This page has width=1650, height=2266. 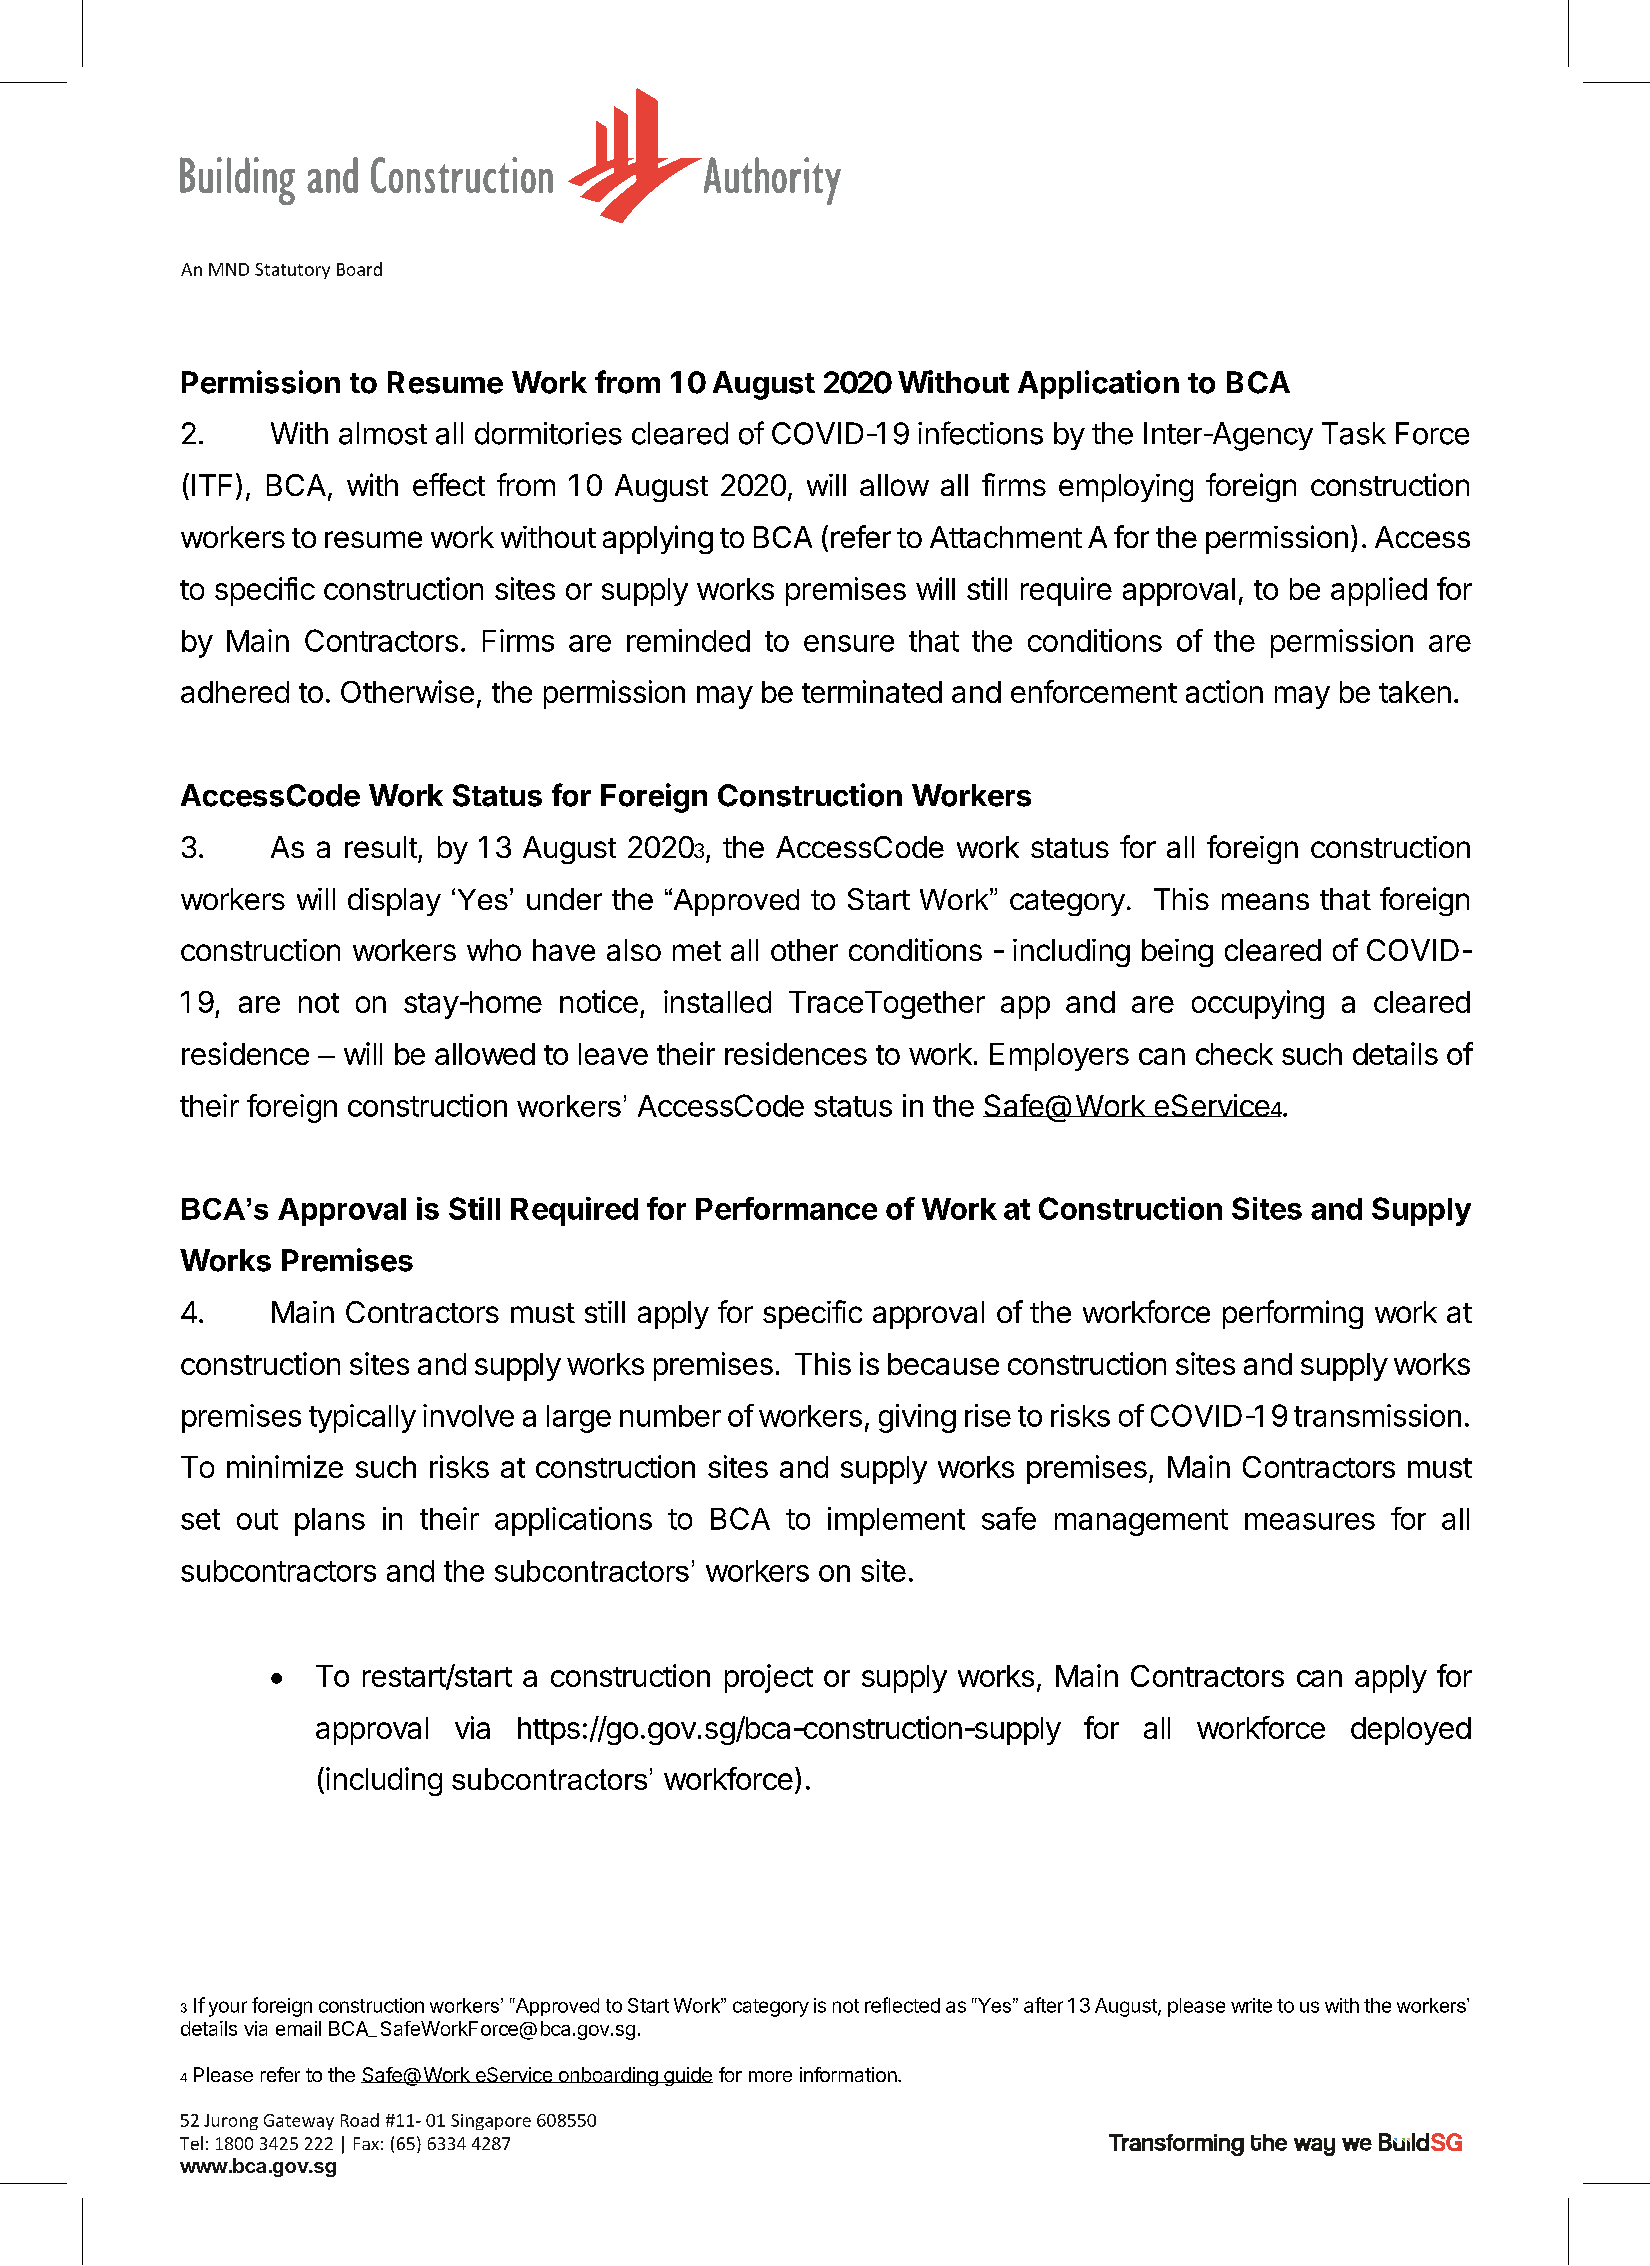 What do you see at coordinates (1354, 433) in the page?
I see `Task` at bounding box center [1354, 433].
